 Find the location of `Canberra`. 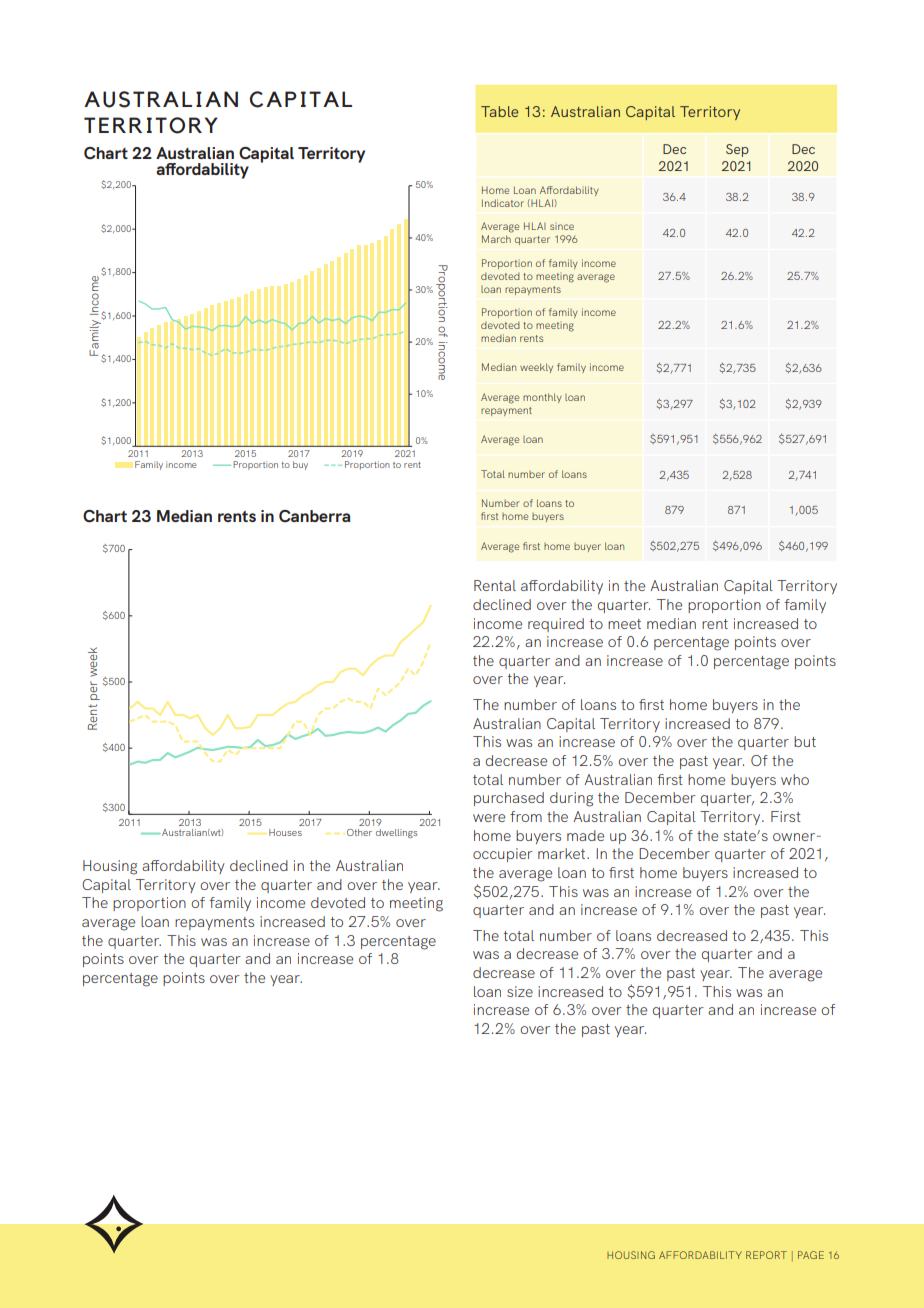

Canberra is located at coordinates (314, 516).
